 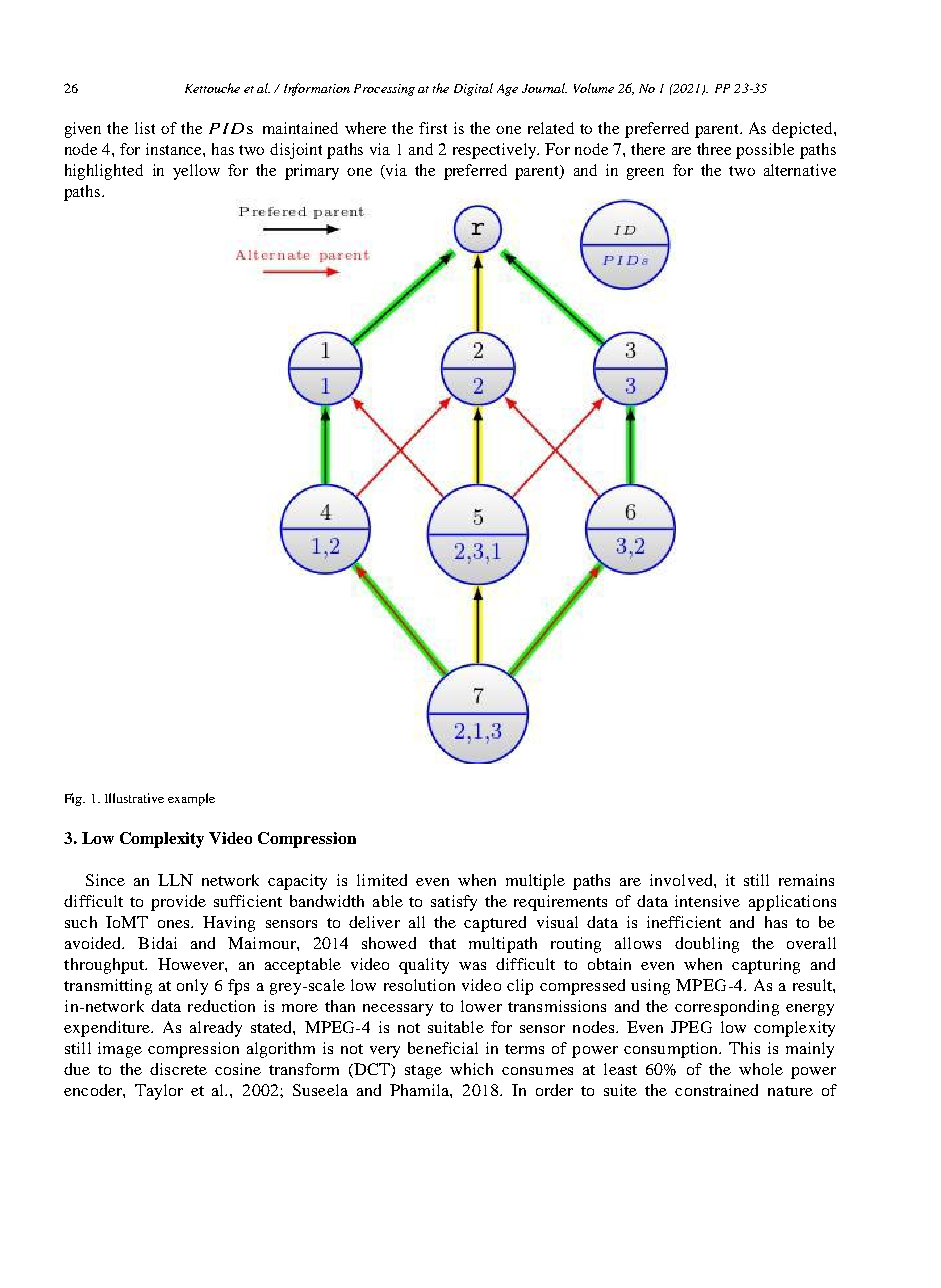 What do you see at coordinates (443, 1048) in the document?
I see `beneficial` at bounding box center [443, 1048].
